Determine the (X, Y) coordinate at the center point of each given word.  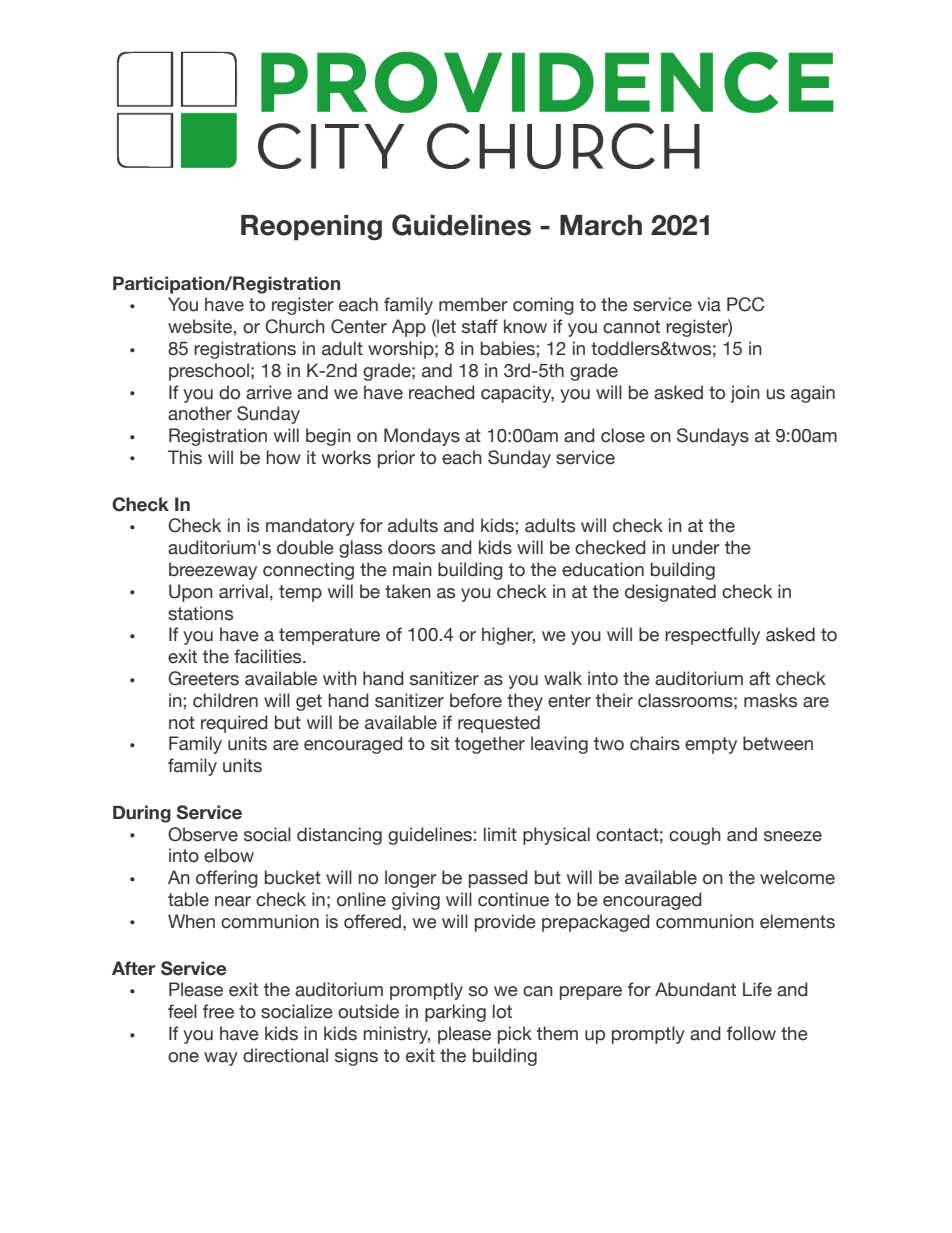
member (473, 304)
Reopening (311, 228)
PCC (745, 304)
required (234, 724)
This (185, 457)
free (218, 1011)
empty (711, 745)
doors (411, 547)
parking (455, 1013)
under (696, 547)
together (490, 745)
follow (751, 1033)
